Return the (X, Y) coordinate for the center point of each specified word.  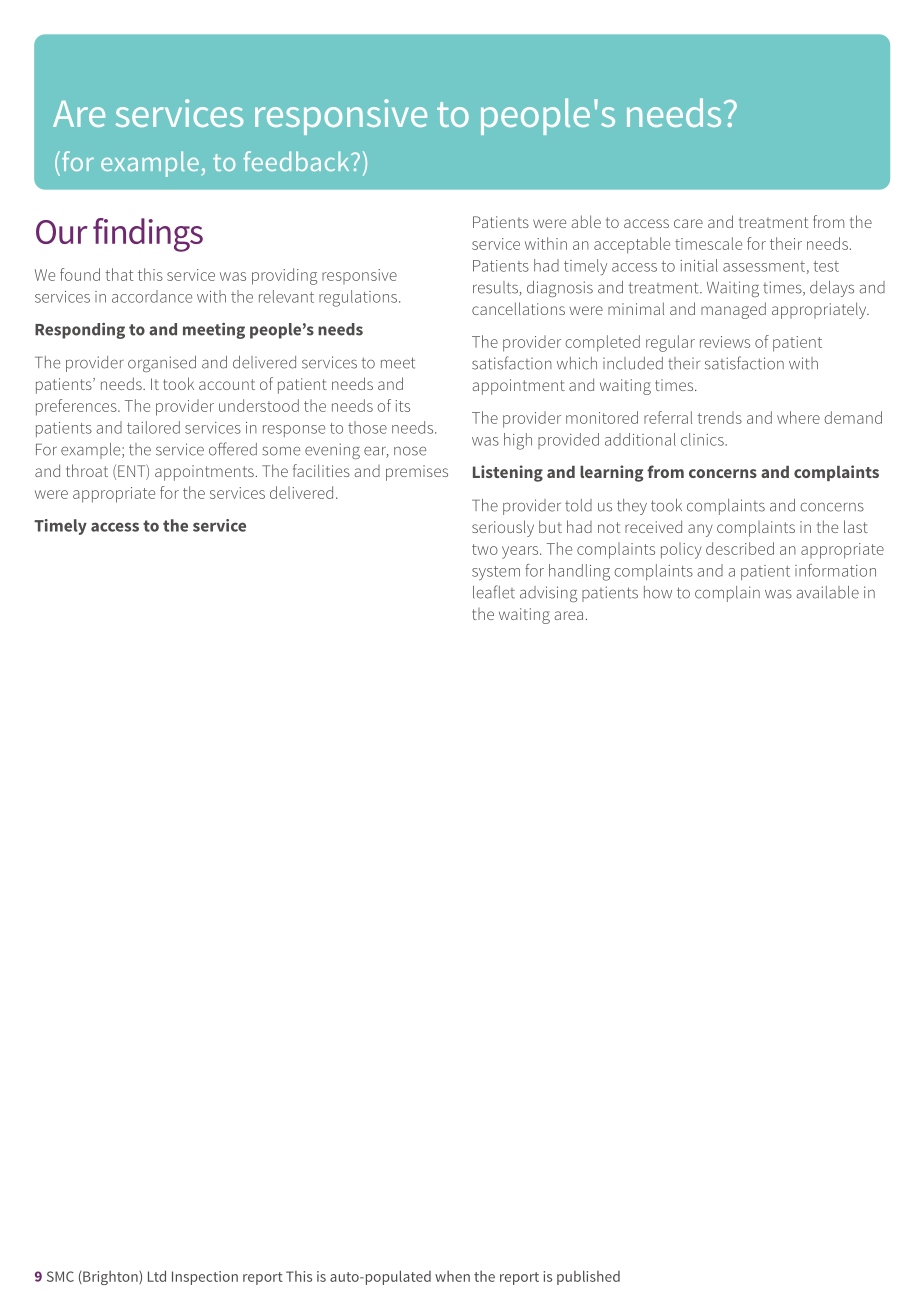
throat (87, 470)
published (588, 1277)
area (569, 615)
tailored (153, 427)
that (119, 274)
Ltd (157, 1276)
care (688, 223)
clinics (703, 439)
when (452, 1276)
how (658, 592)
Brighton (110, 1278)
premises (417, 473)
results (496, 288)
